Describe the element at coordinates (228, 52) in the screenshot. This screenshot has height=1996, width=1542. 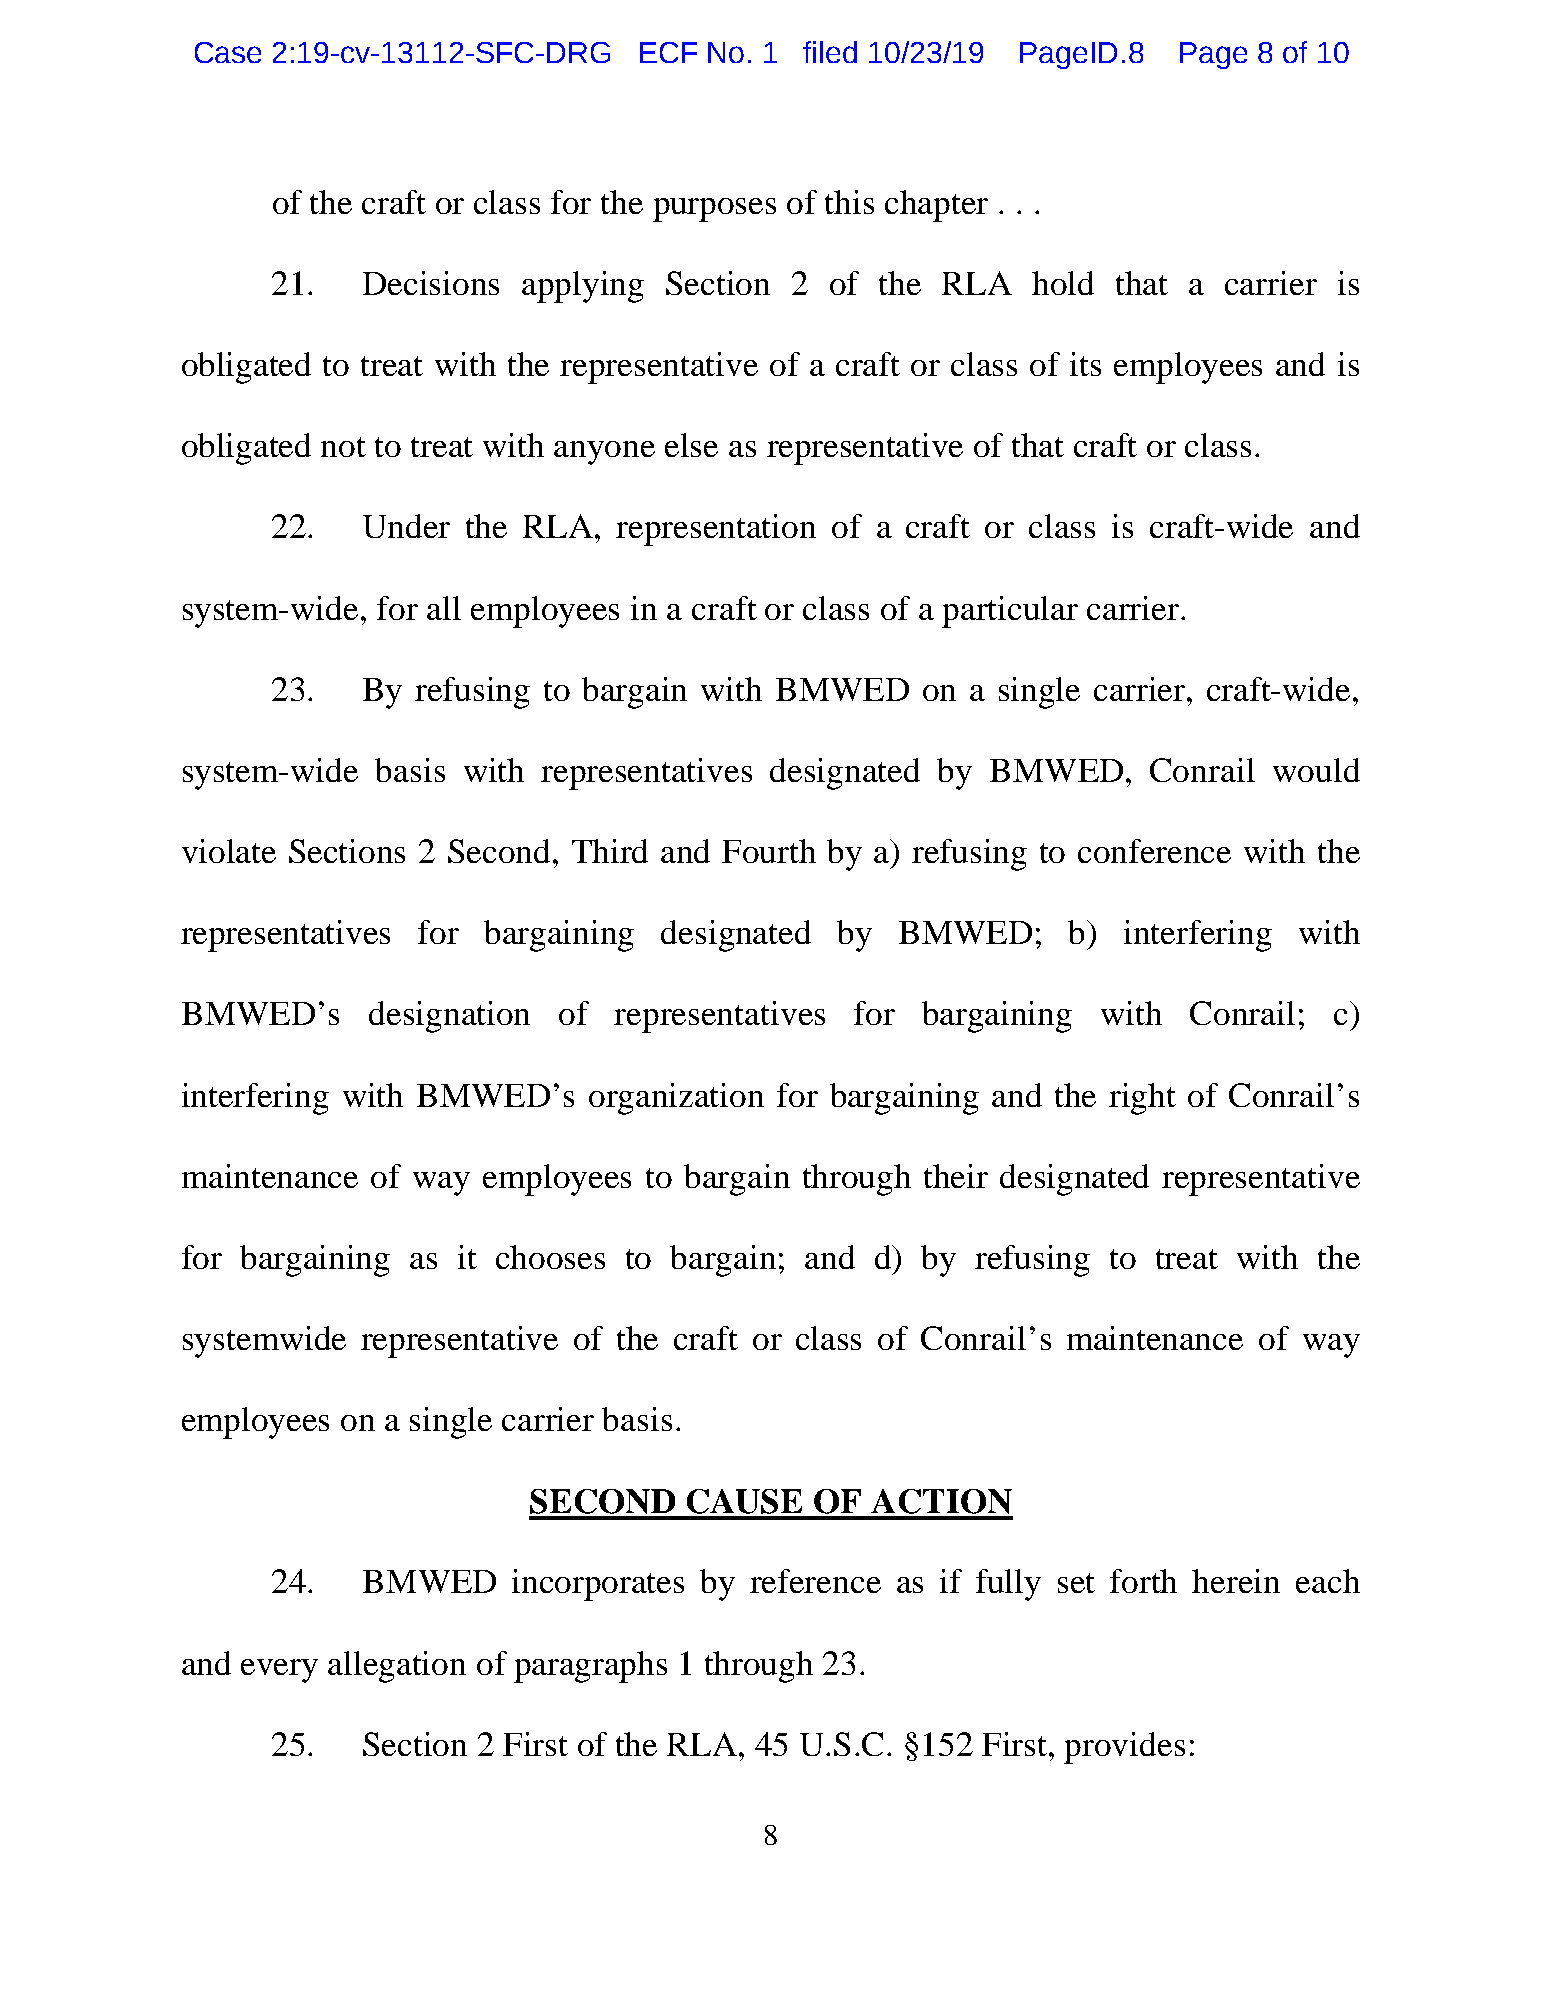
I see `Case` at that location.
